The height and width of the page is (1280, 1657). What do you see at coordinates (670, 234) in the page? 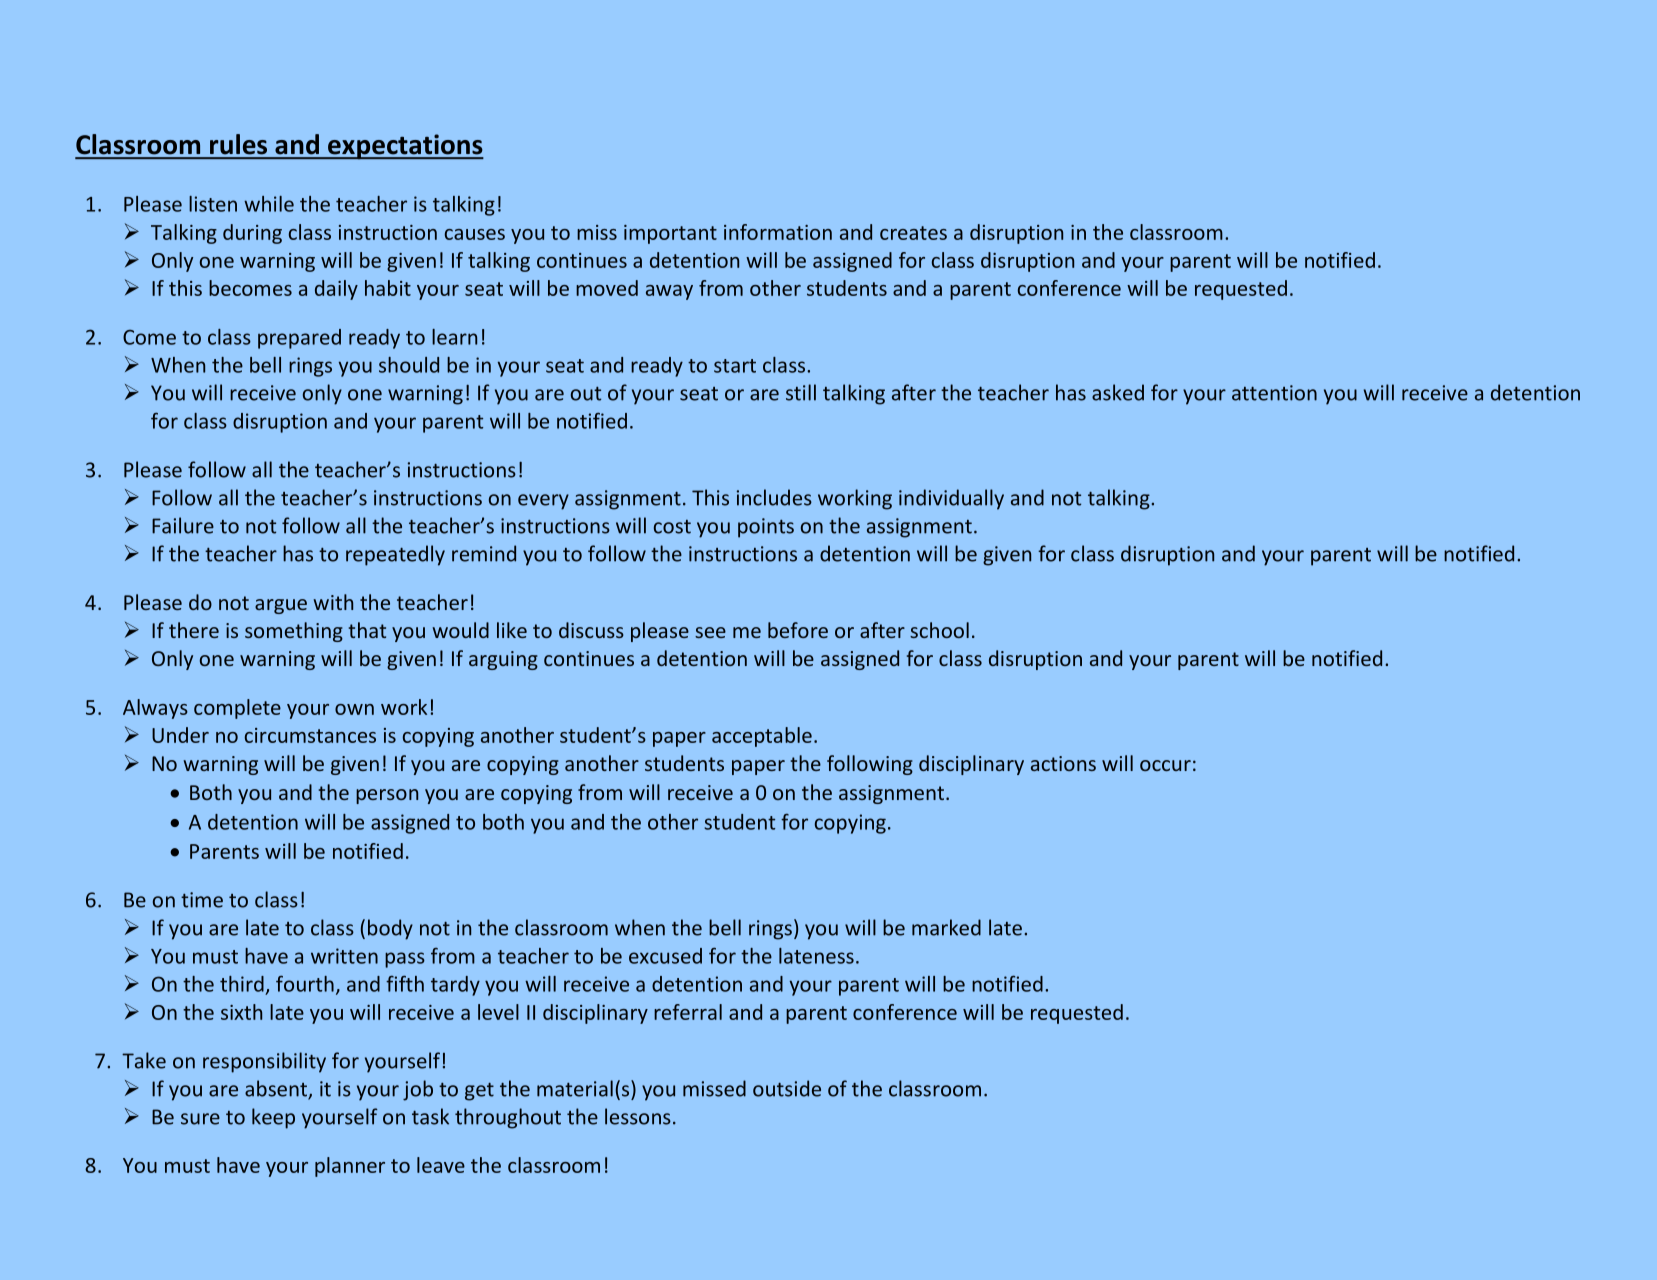
I see `important` at bounding box center [670, 234].
